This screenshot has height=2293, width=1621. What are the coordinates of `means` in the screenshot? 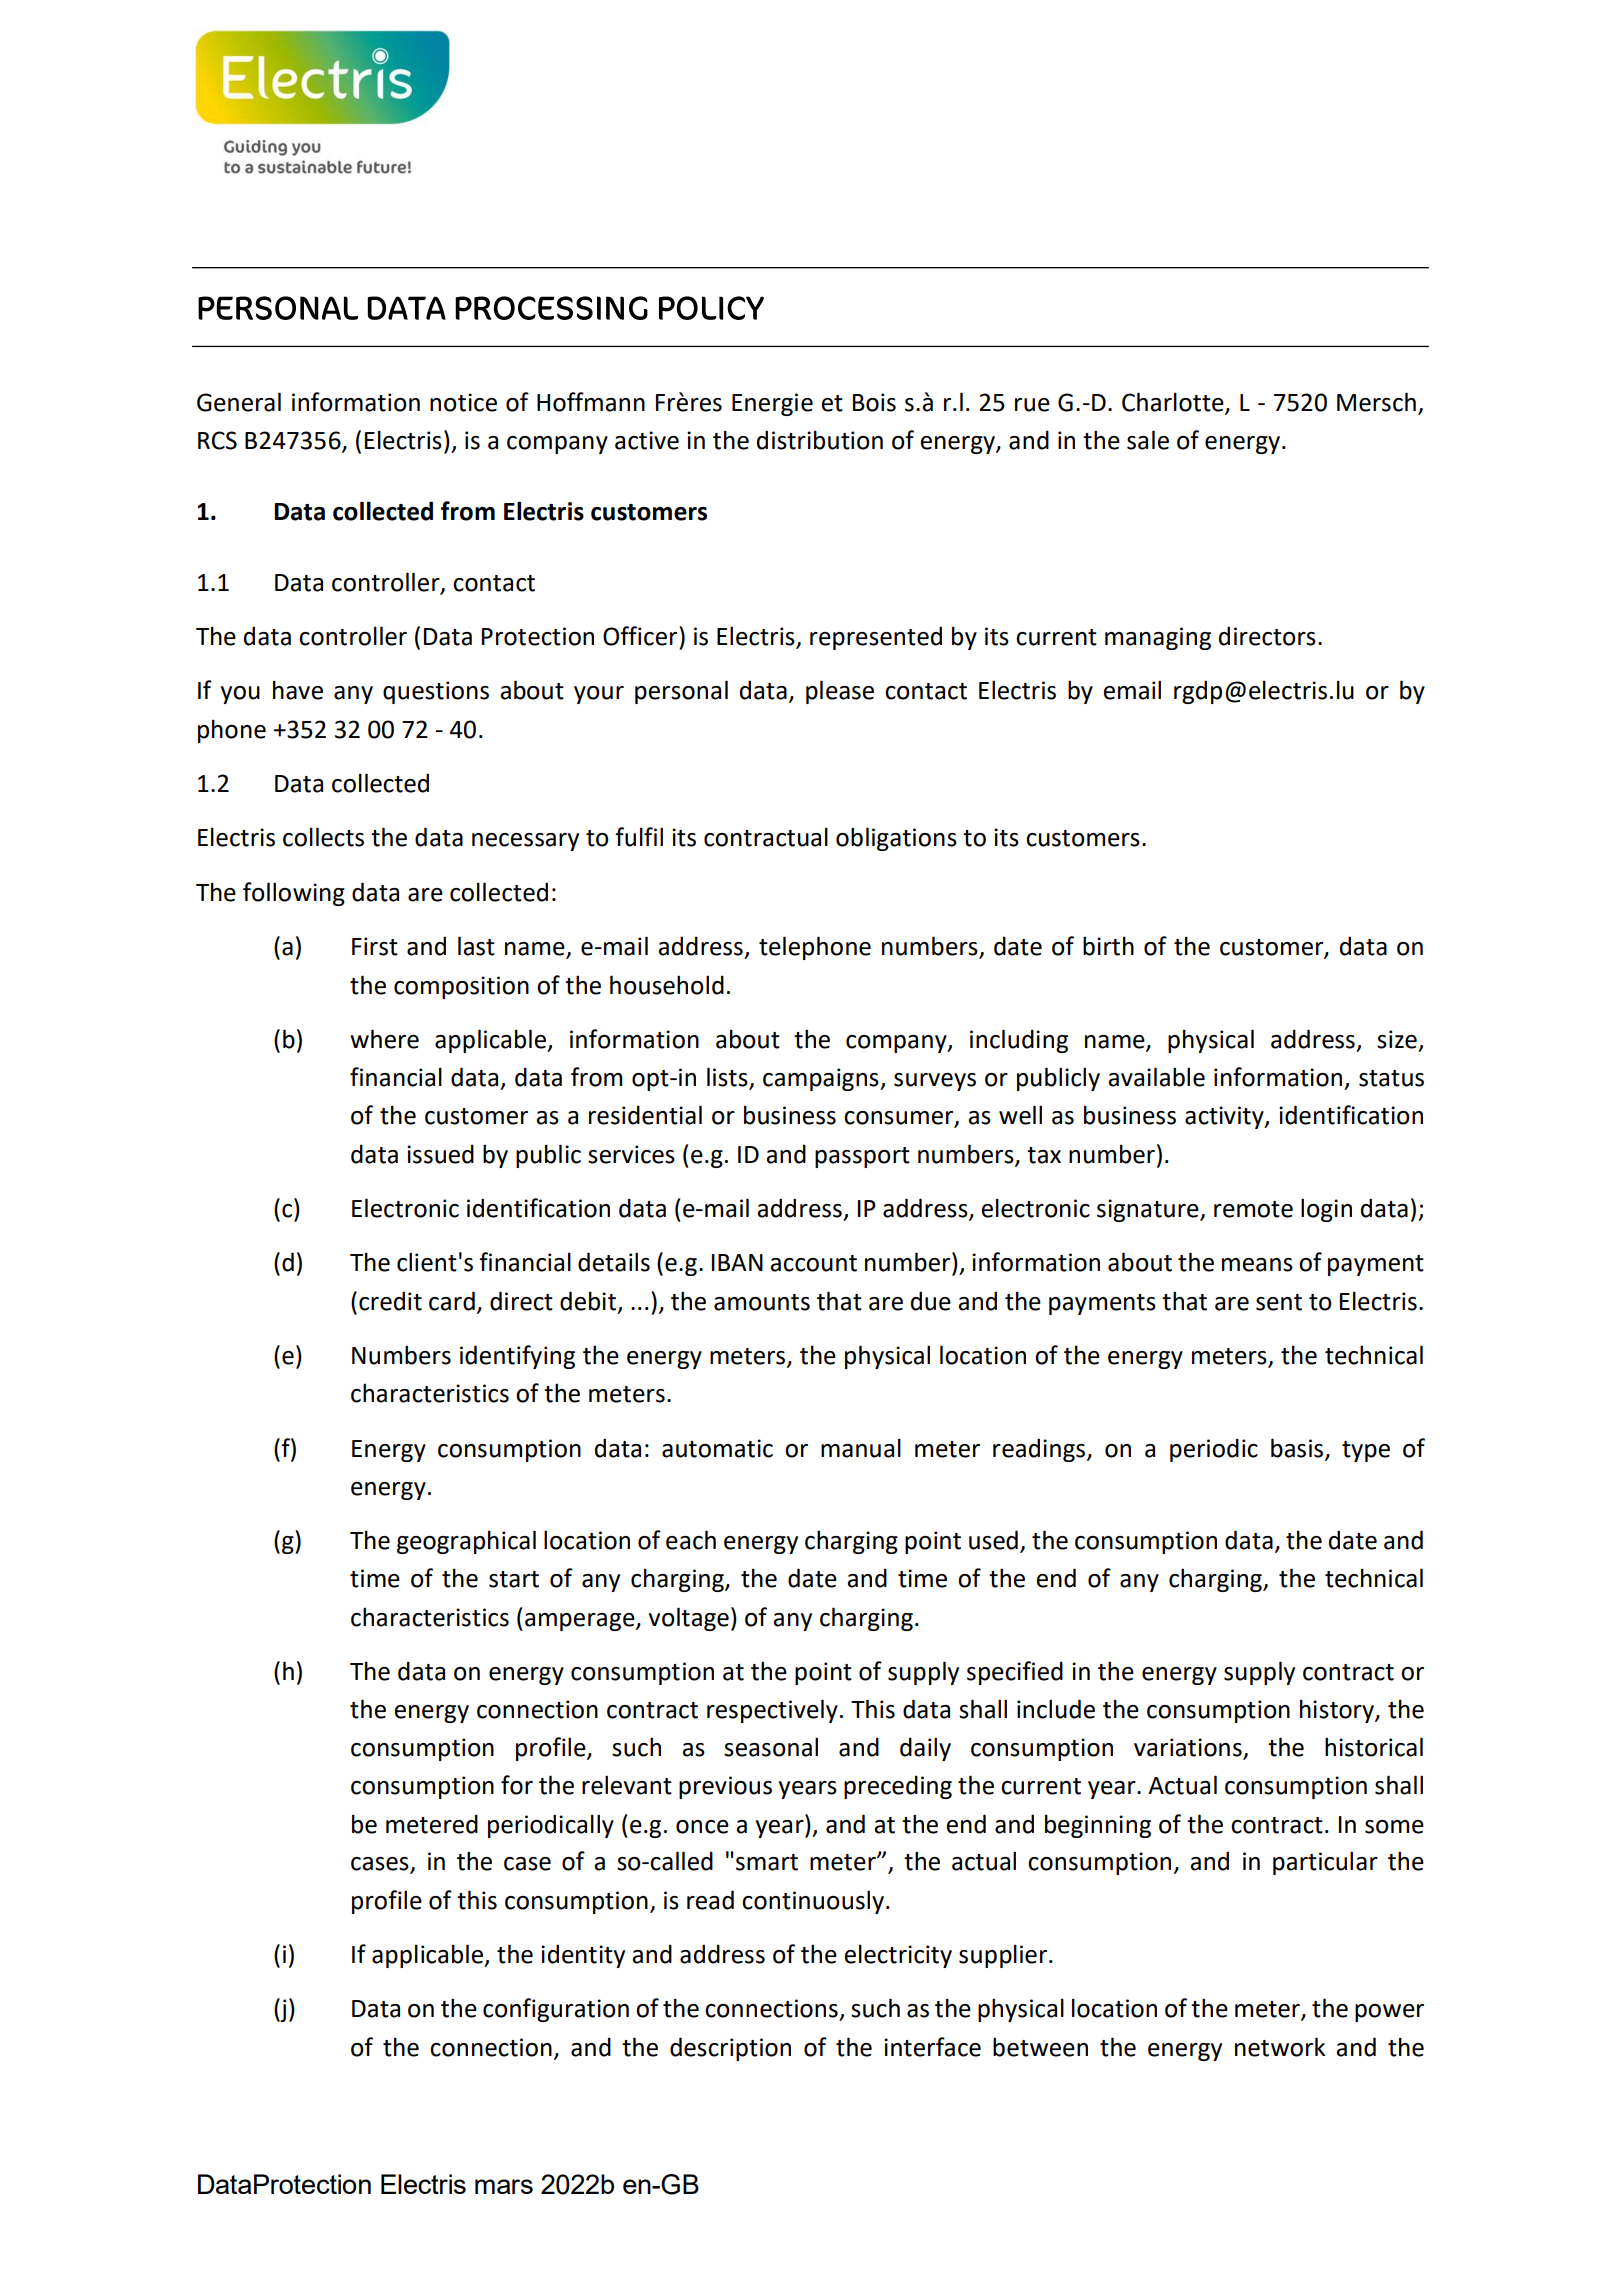 It's located at (1257, 1265).
